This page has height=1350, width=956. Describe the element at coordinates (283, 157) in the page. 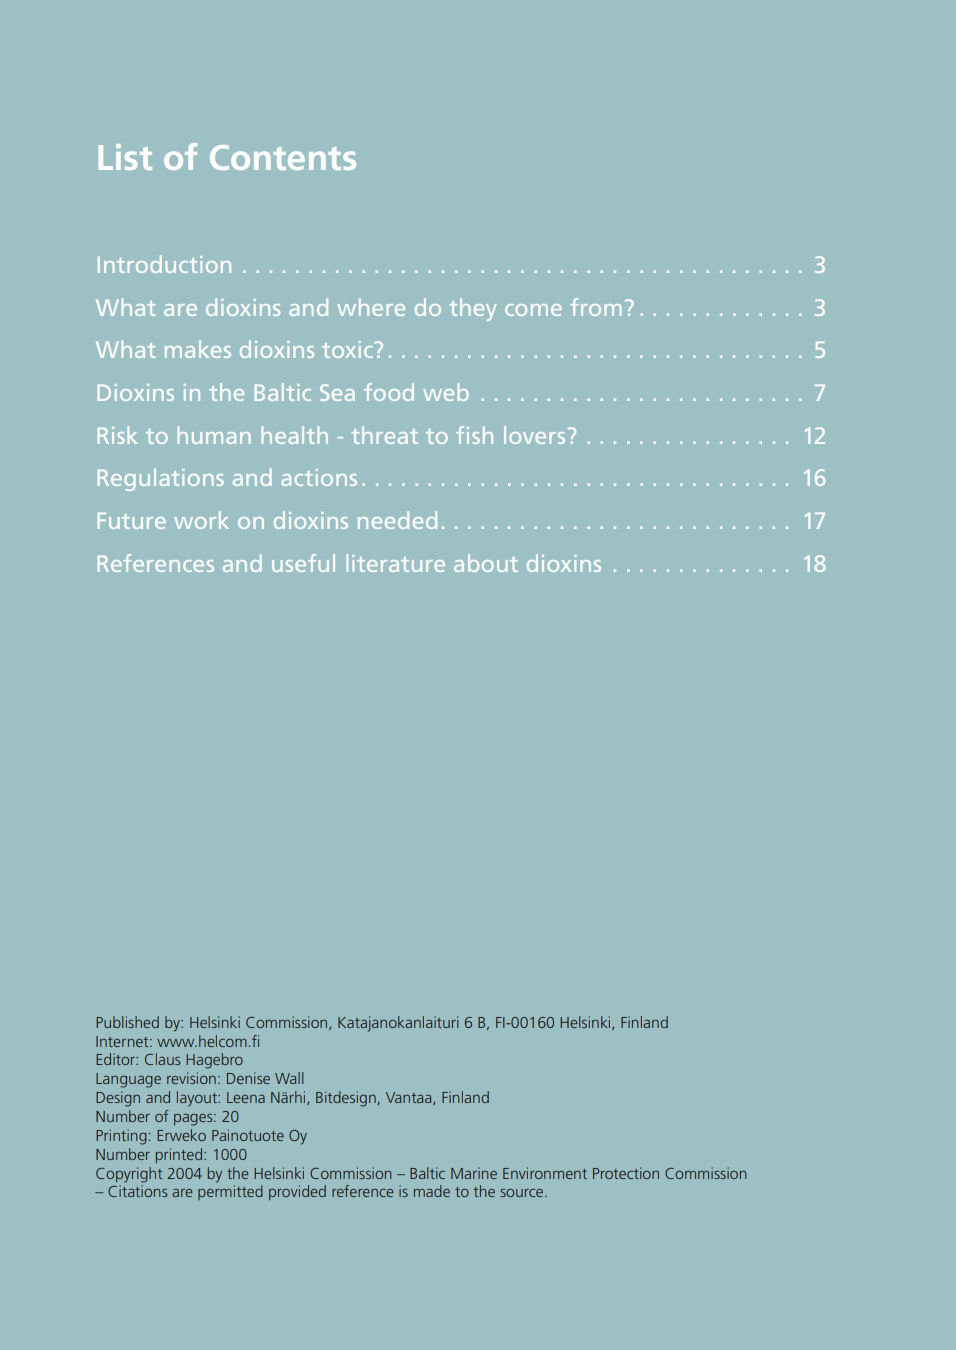

I see `Contents` at that location.
